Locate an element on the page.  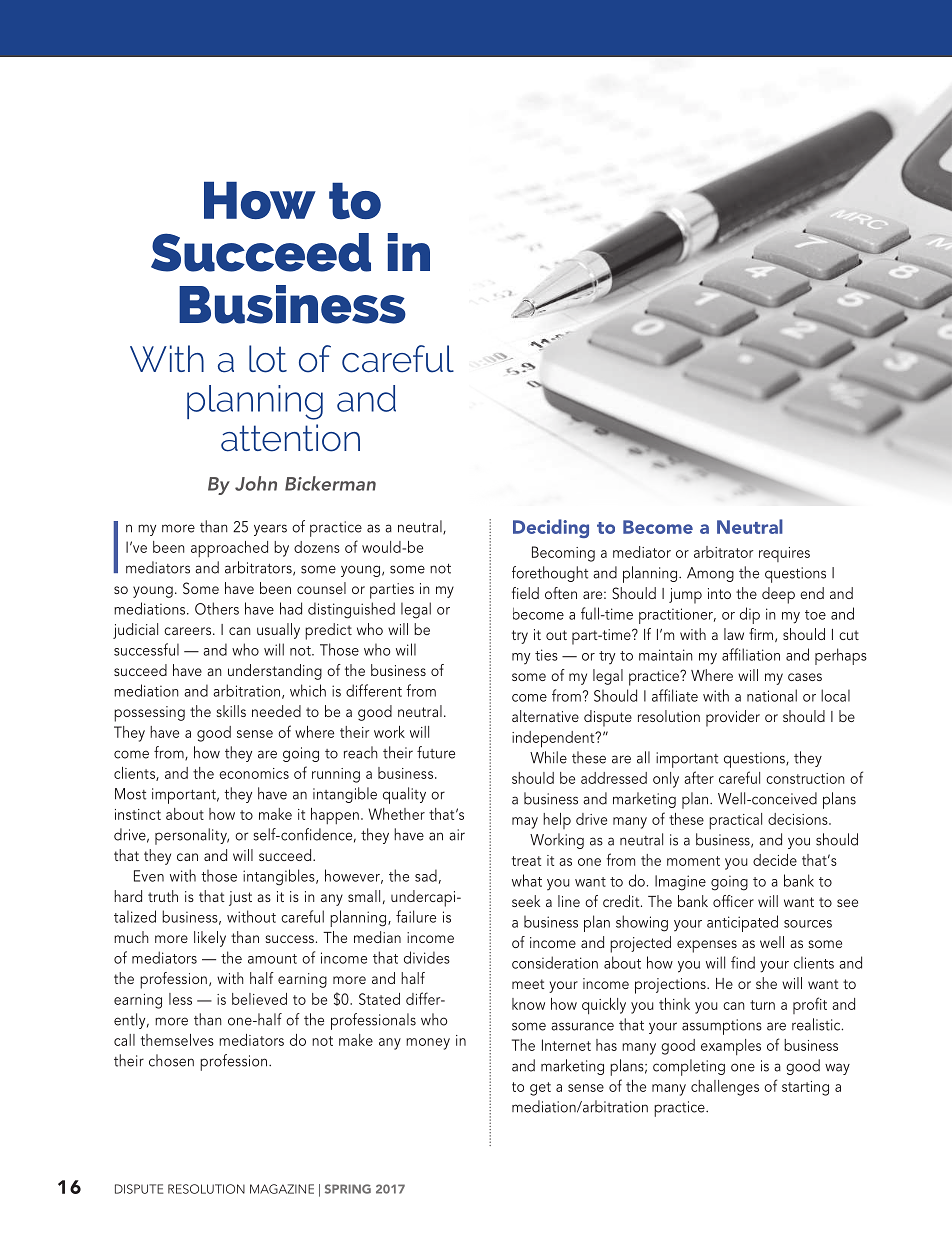
lot is located at coordinates (268, 359).
